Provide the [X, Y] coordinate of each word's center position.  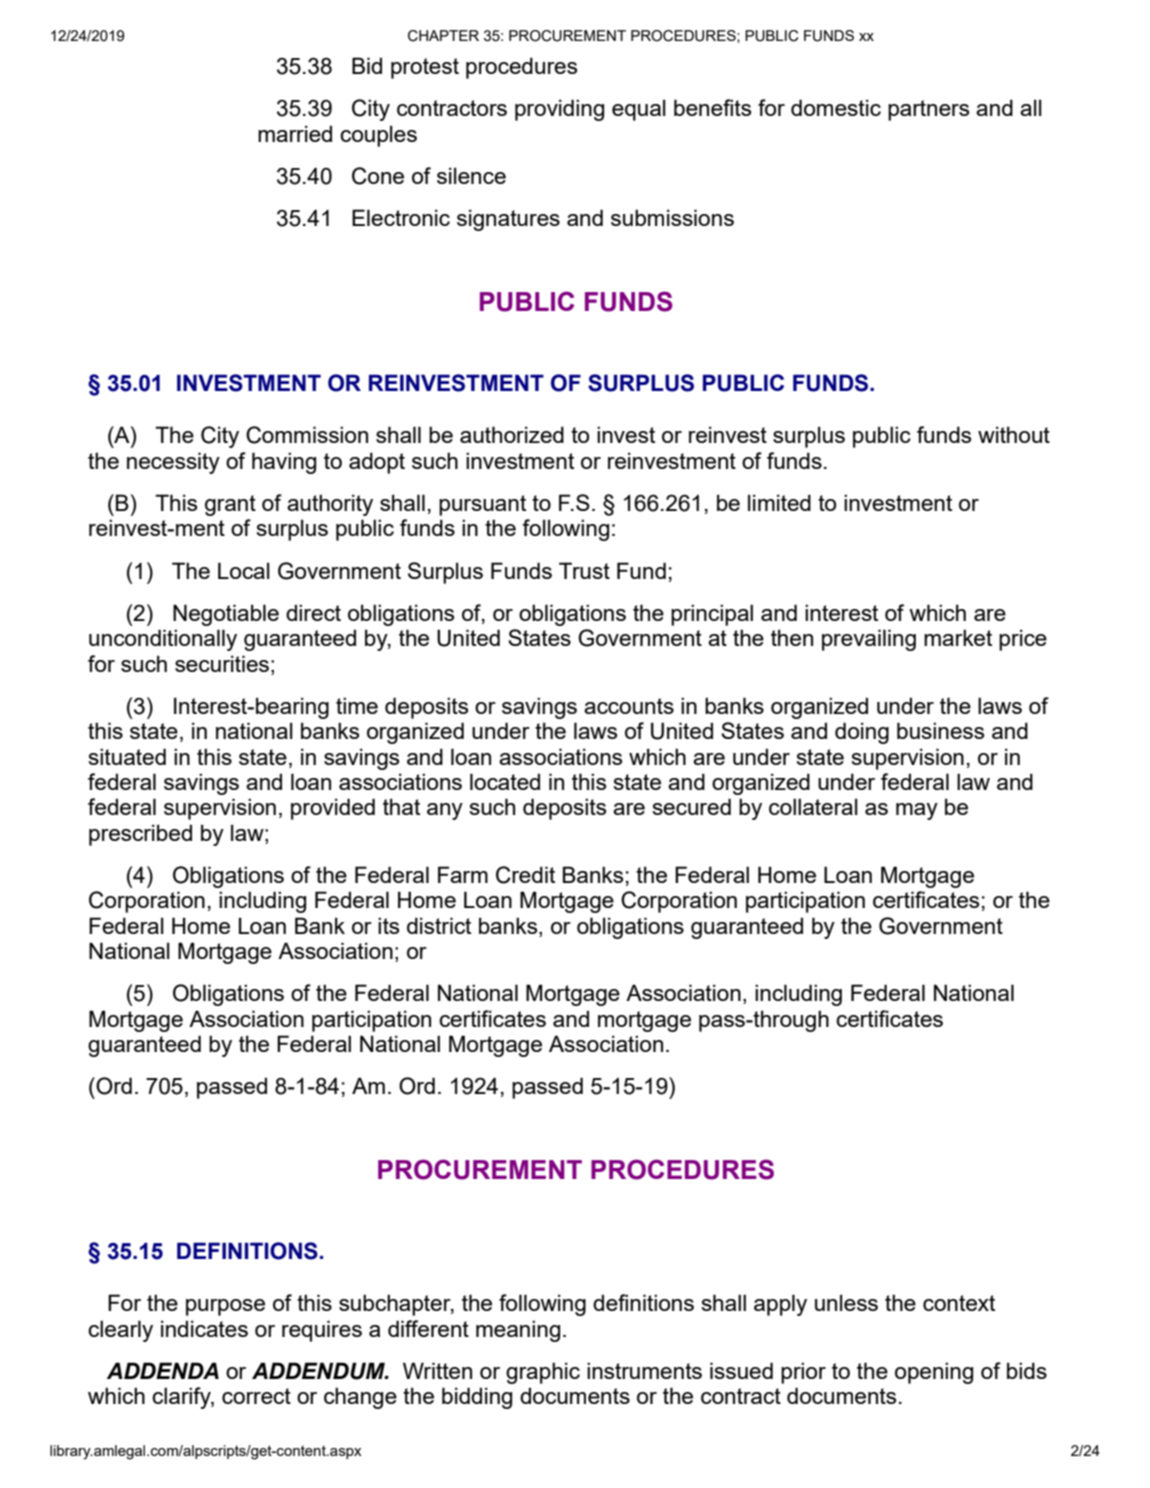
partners [928, 110]
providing [559, 110]
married [295, 133]
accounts [629, 706]
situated [127, 756]
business [940, 730]
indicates [204, 1328]
